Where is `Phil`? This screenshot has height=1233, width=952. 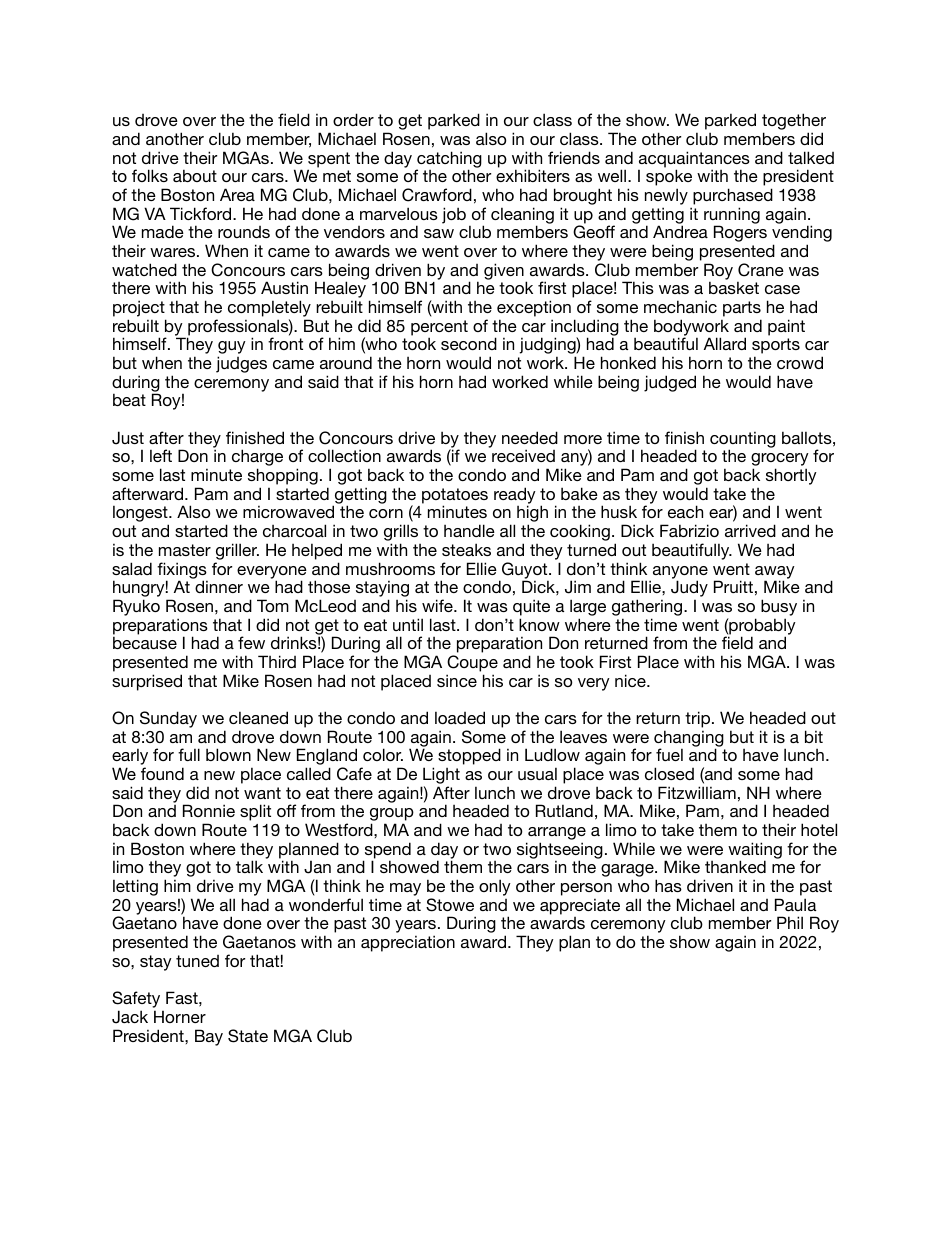
Phil is located at coordinates (790, 922).
